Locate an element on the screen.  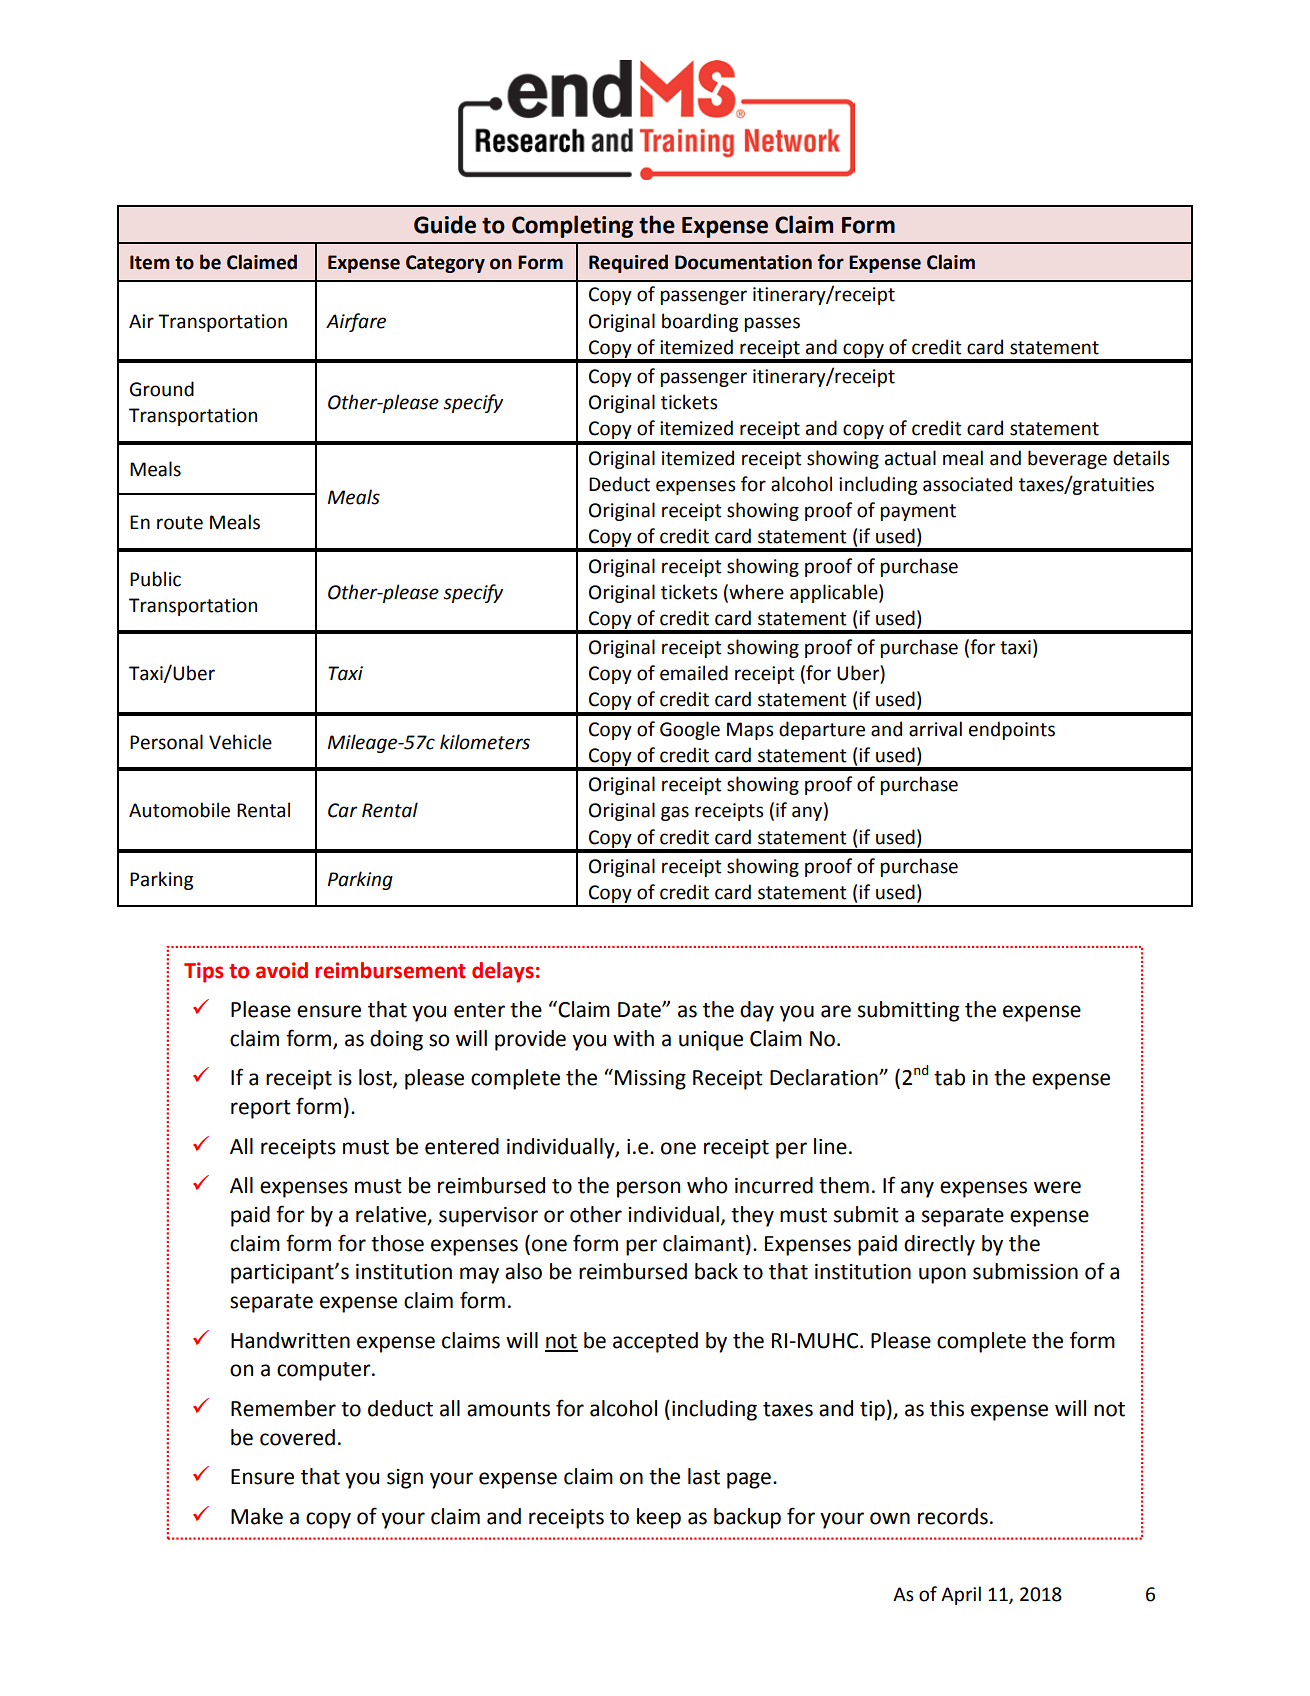
gas is located at coordinates (675, 813).
